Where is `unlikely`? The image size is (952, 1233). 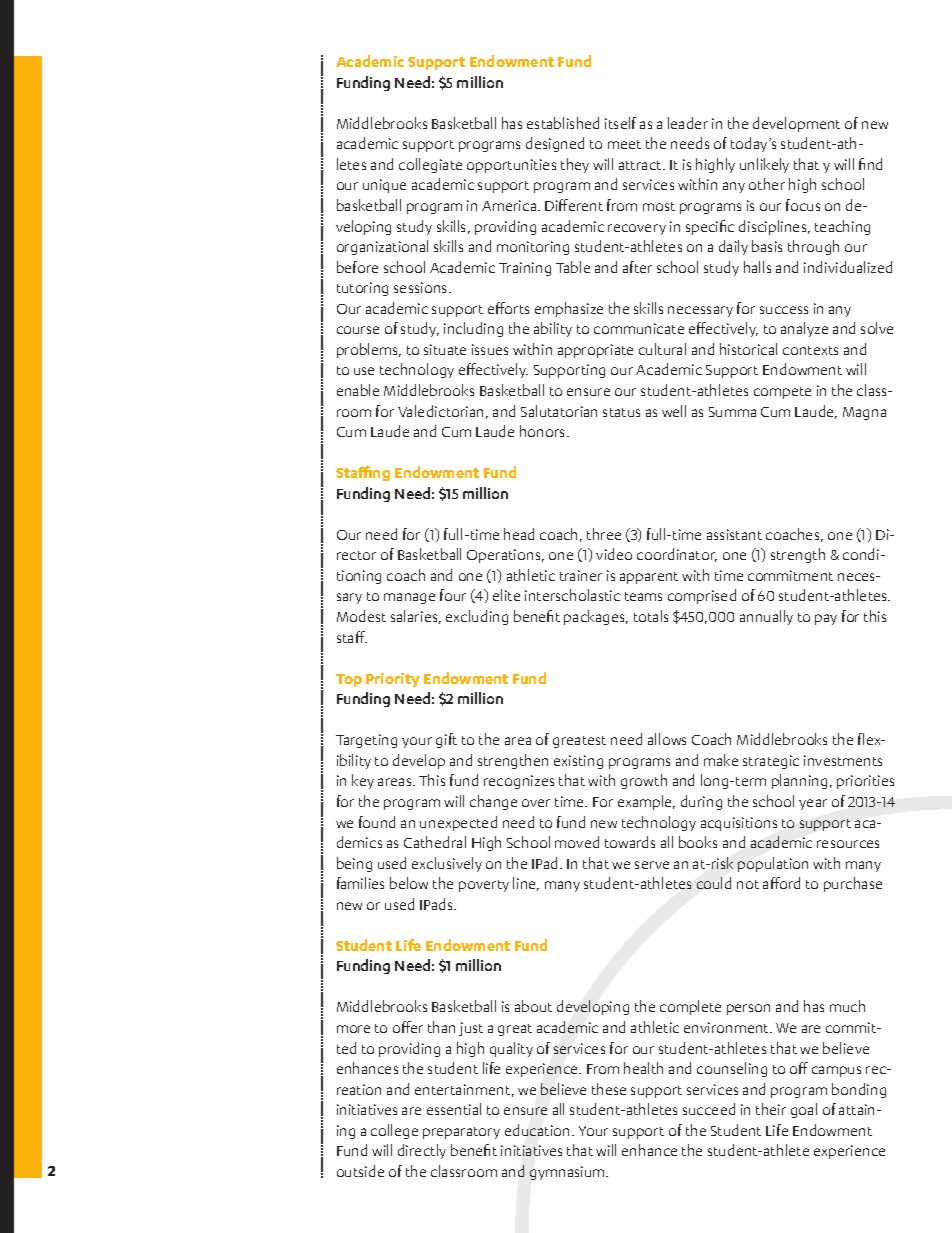
unlikely is located at coordinates (764, 165).
